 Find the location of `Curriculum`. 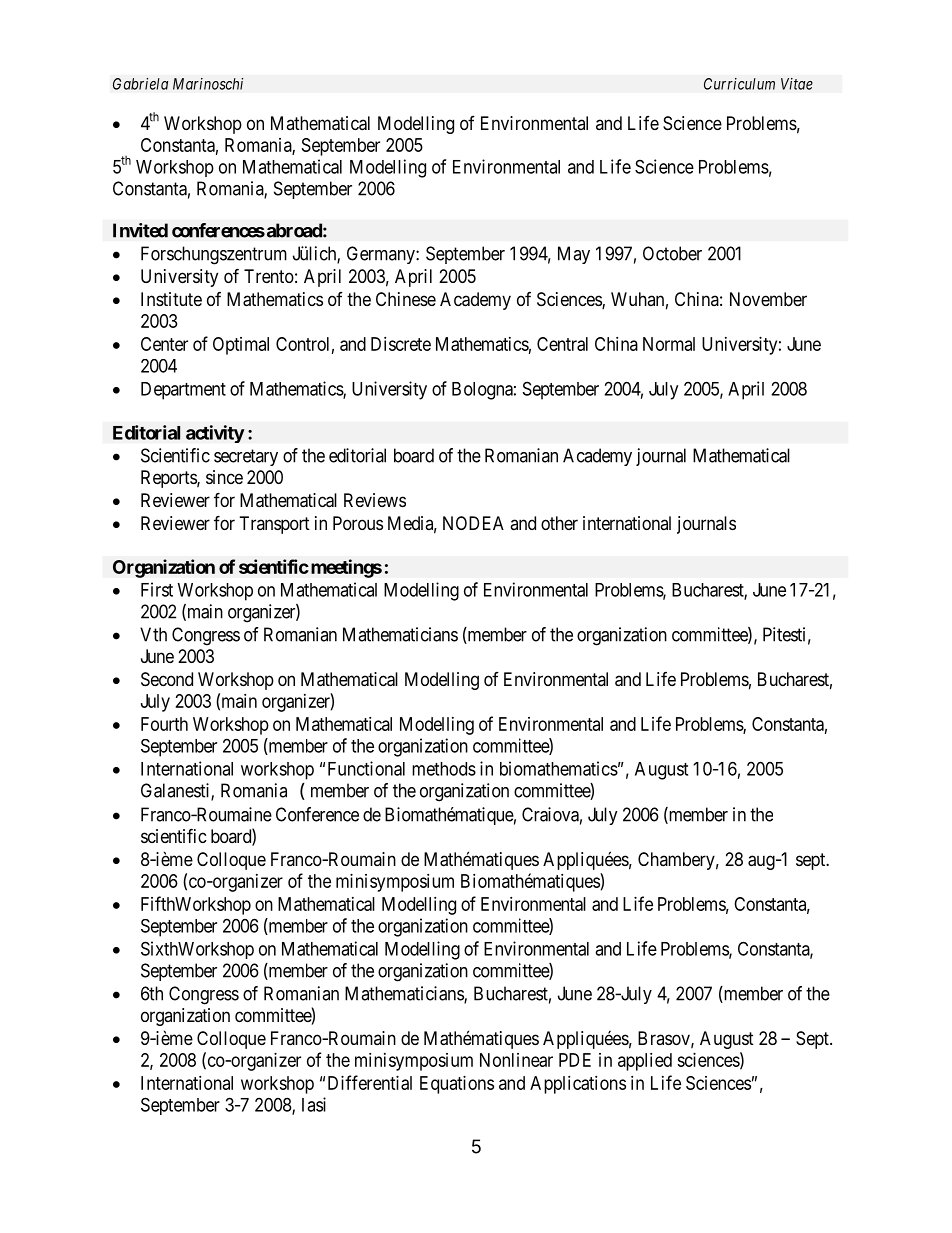

Curriculum is located at coordinates (739, 84).
